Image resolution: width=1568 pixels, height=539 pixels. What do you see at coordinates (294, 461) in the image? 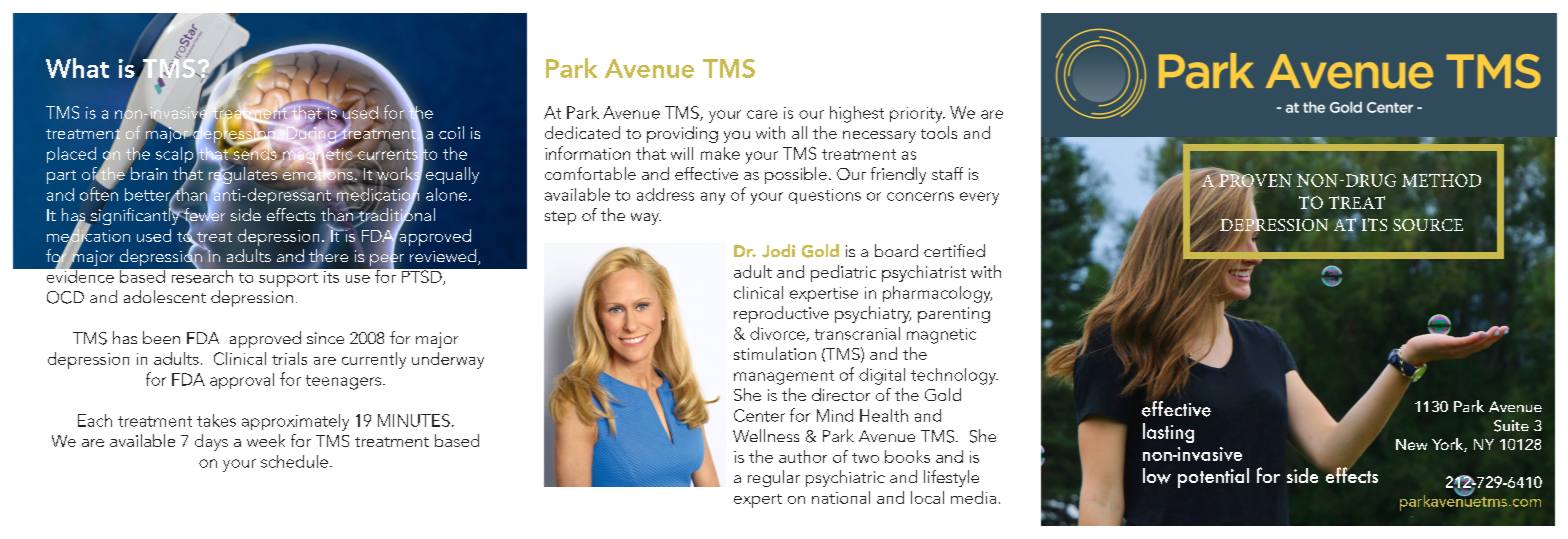
I see `schedule` at bounding box center [294, 461].
